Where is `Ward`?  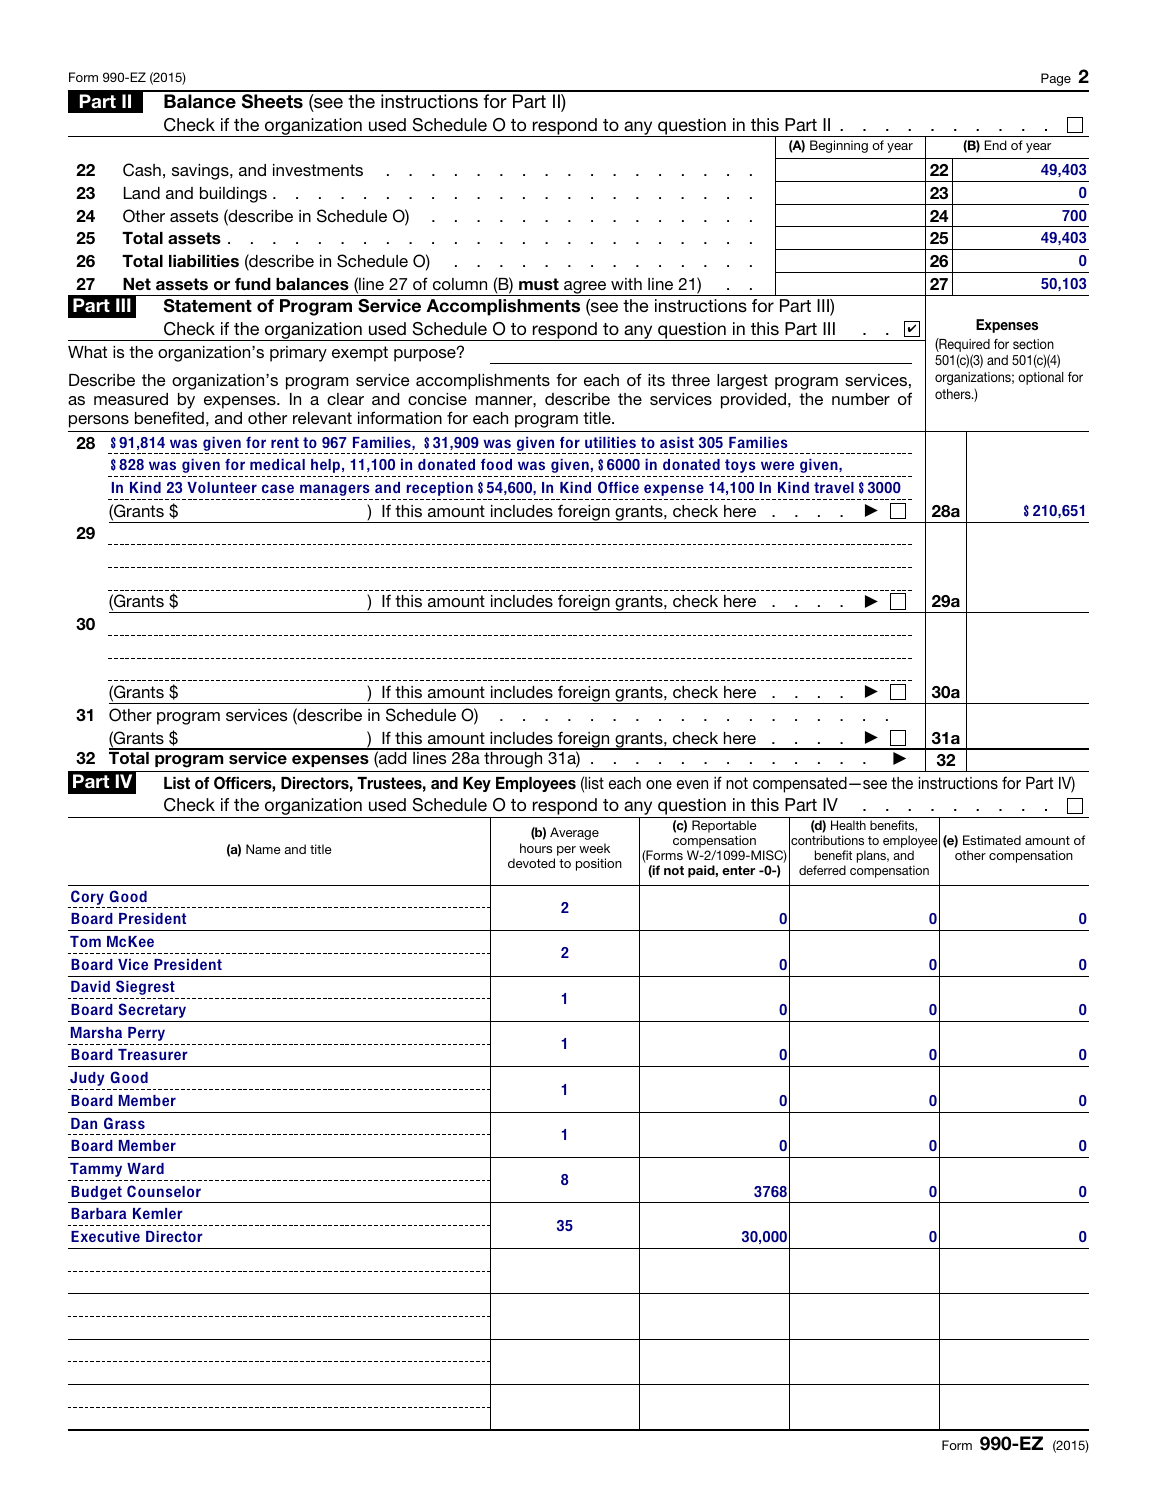 Ward is located at coordinates (145, 1168).
